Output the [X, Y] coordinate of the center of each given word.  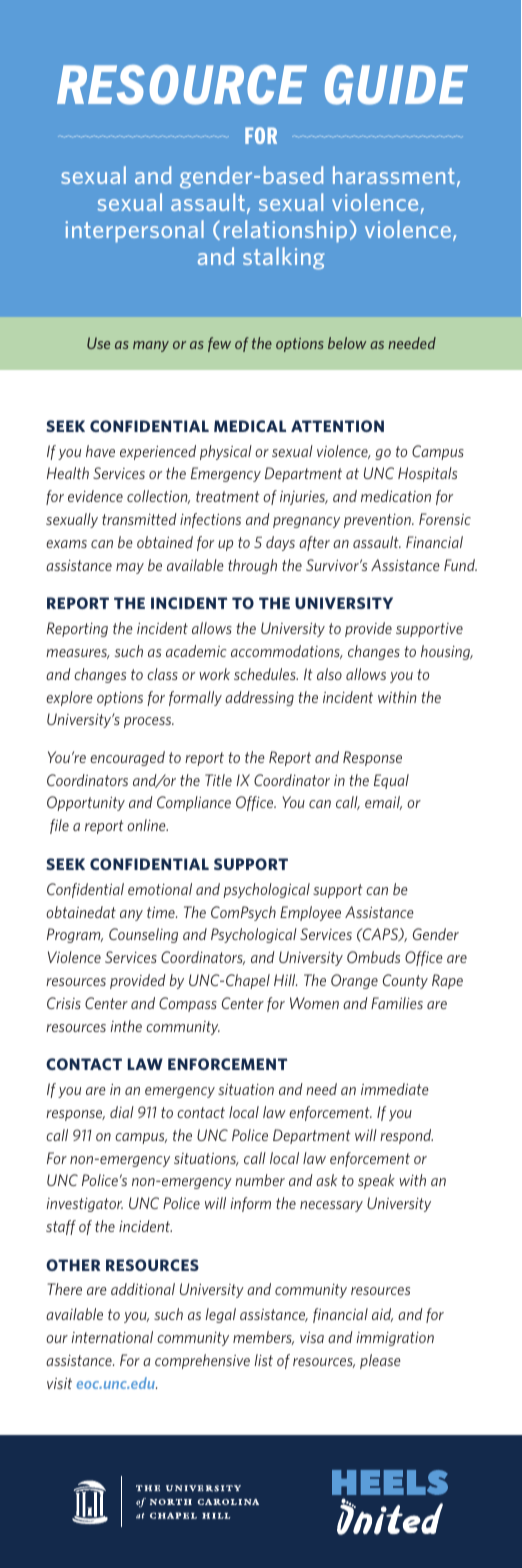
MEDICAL [250, 426]
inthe [126, 1026]
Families [397, 1003]
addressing [259, 698]
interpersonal [134, 231]
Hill [285, 980]
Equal [391, 781]
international [112, 1337]
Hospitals [427, 474]
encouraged [127, 758]
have [100, 451]
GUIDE [396, 85]
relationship [285, 231]
